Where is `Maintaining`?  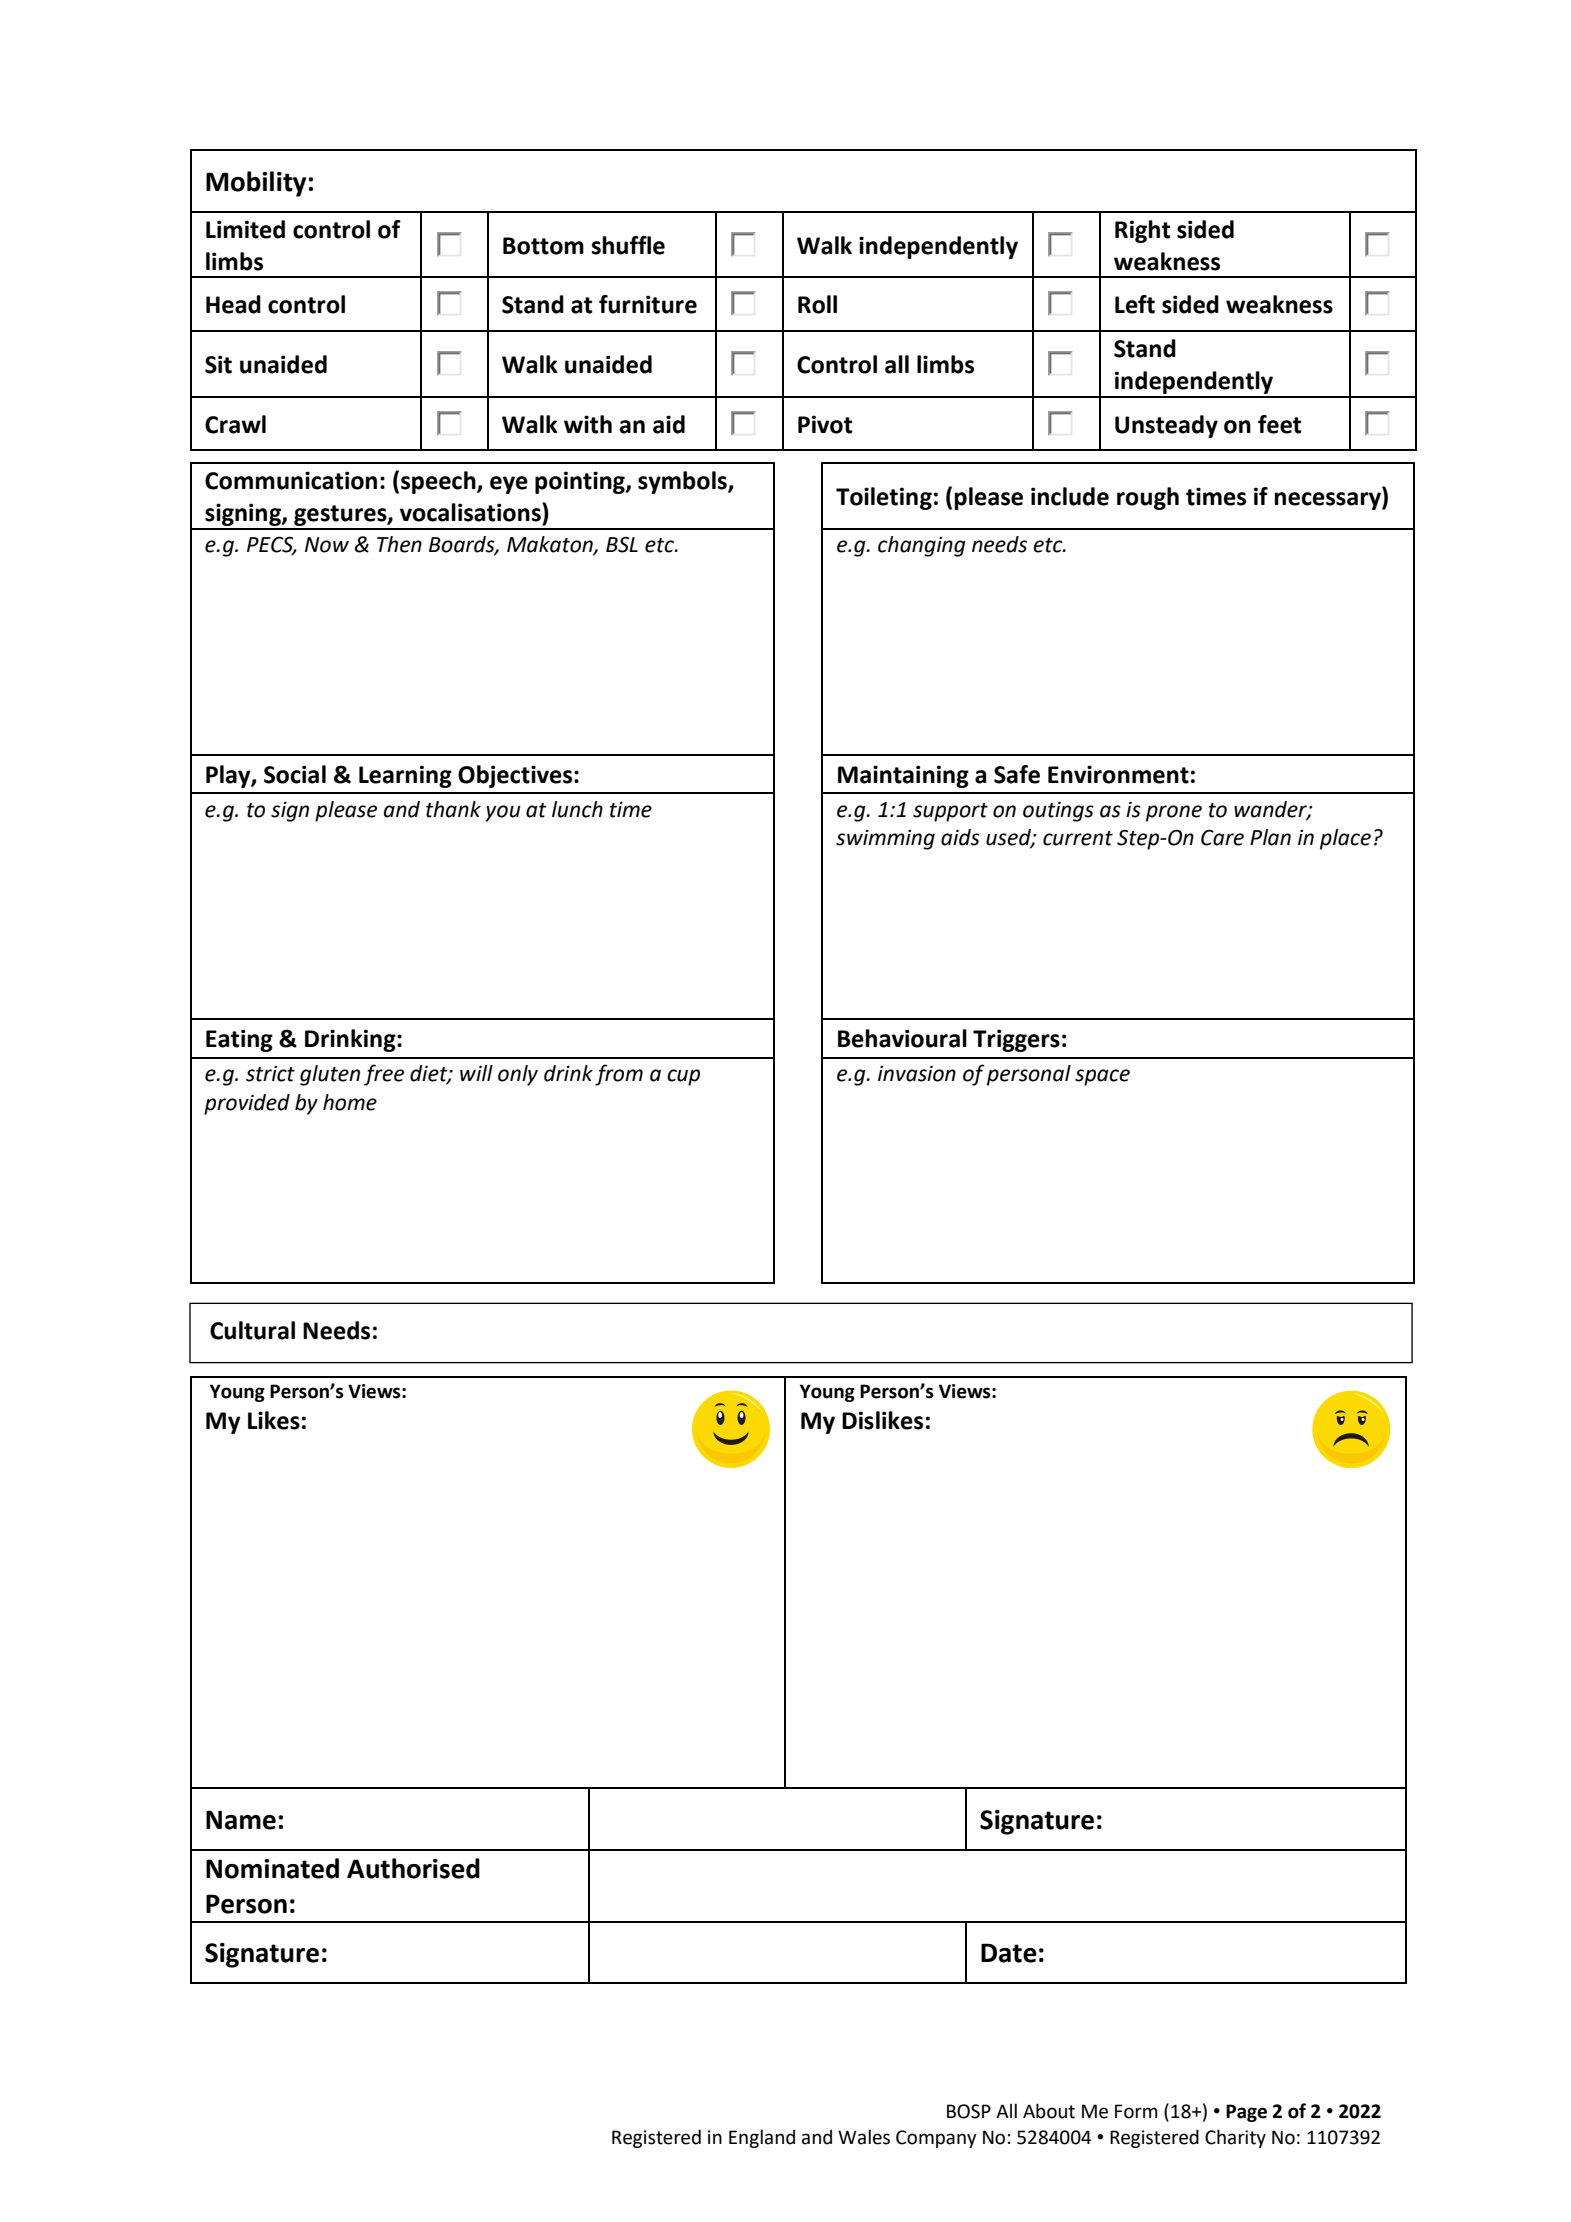
Maintaining is located at coordinates (903, 776).
